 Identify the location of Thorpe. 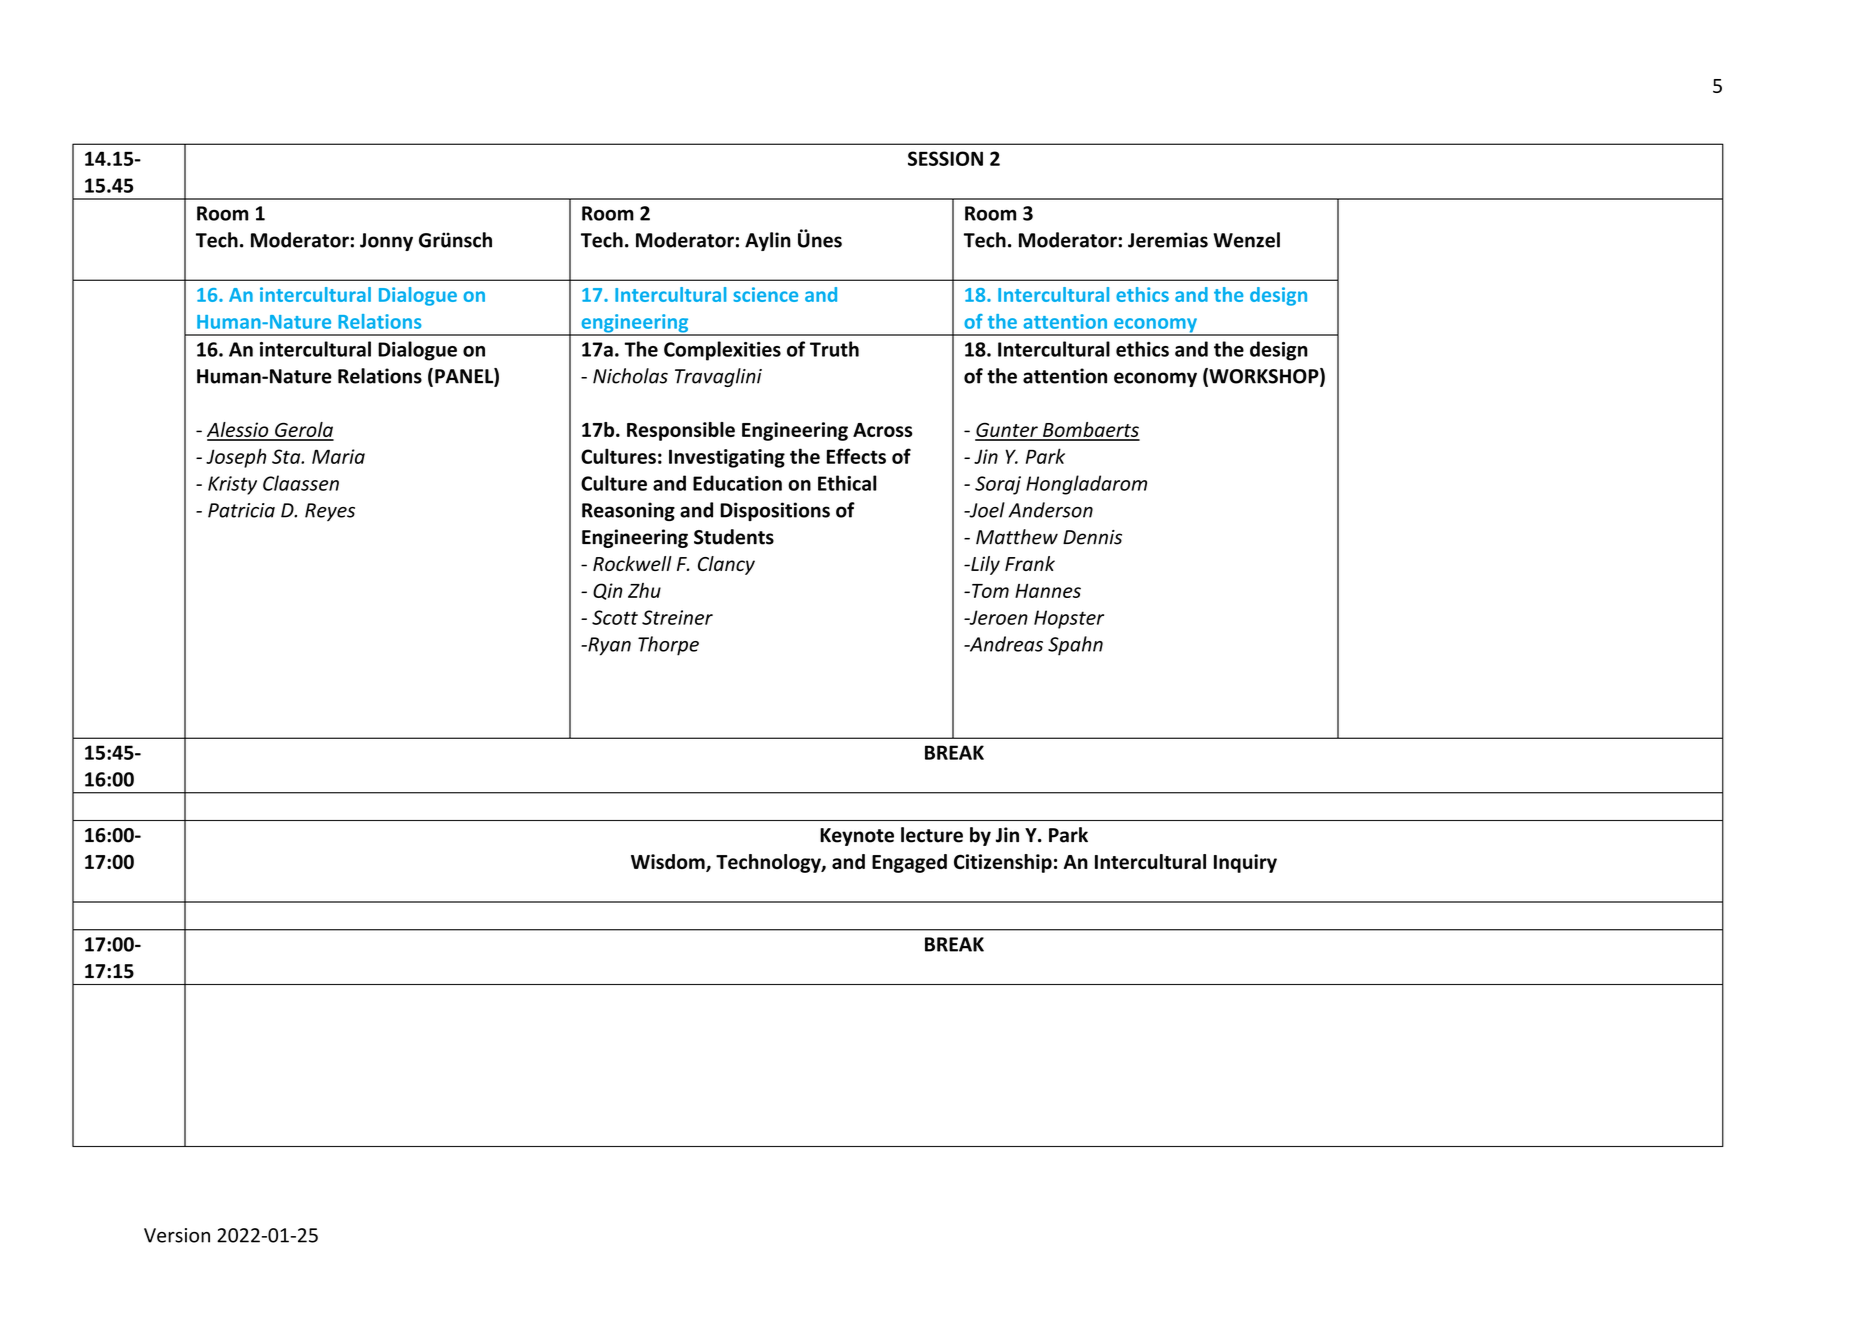
(668, 646).
